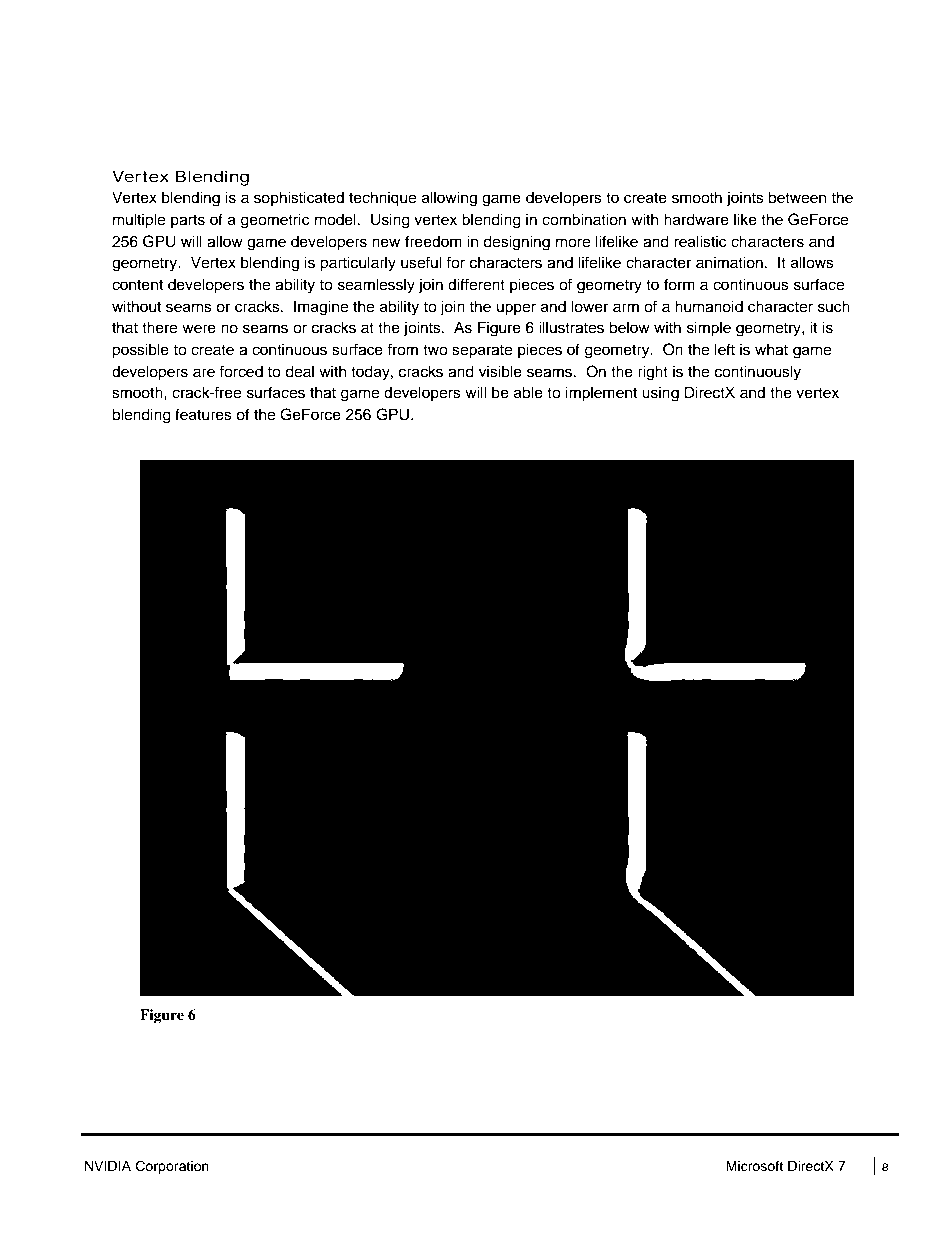 This document has width=952, height=1233. I want to click on designing, so click(516, 243).
